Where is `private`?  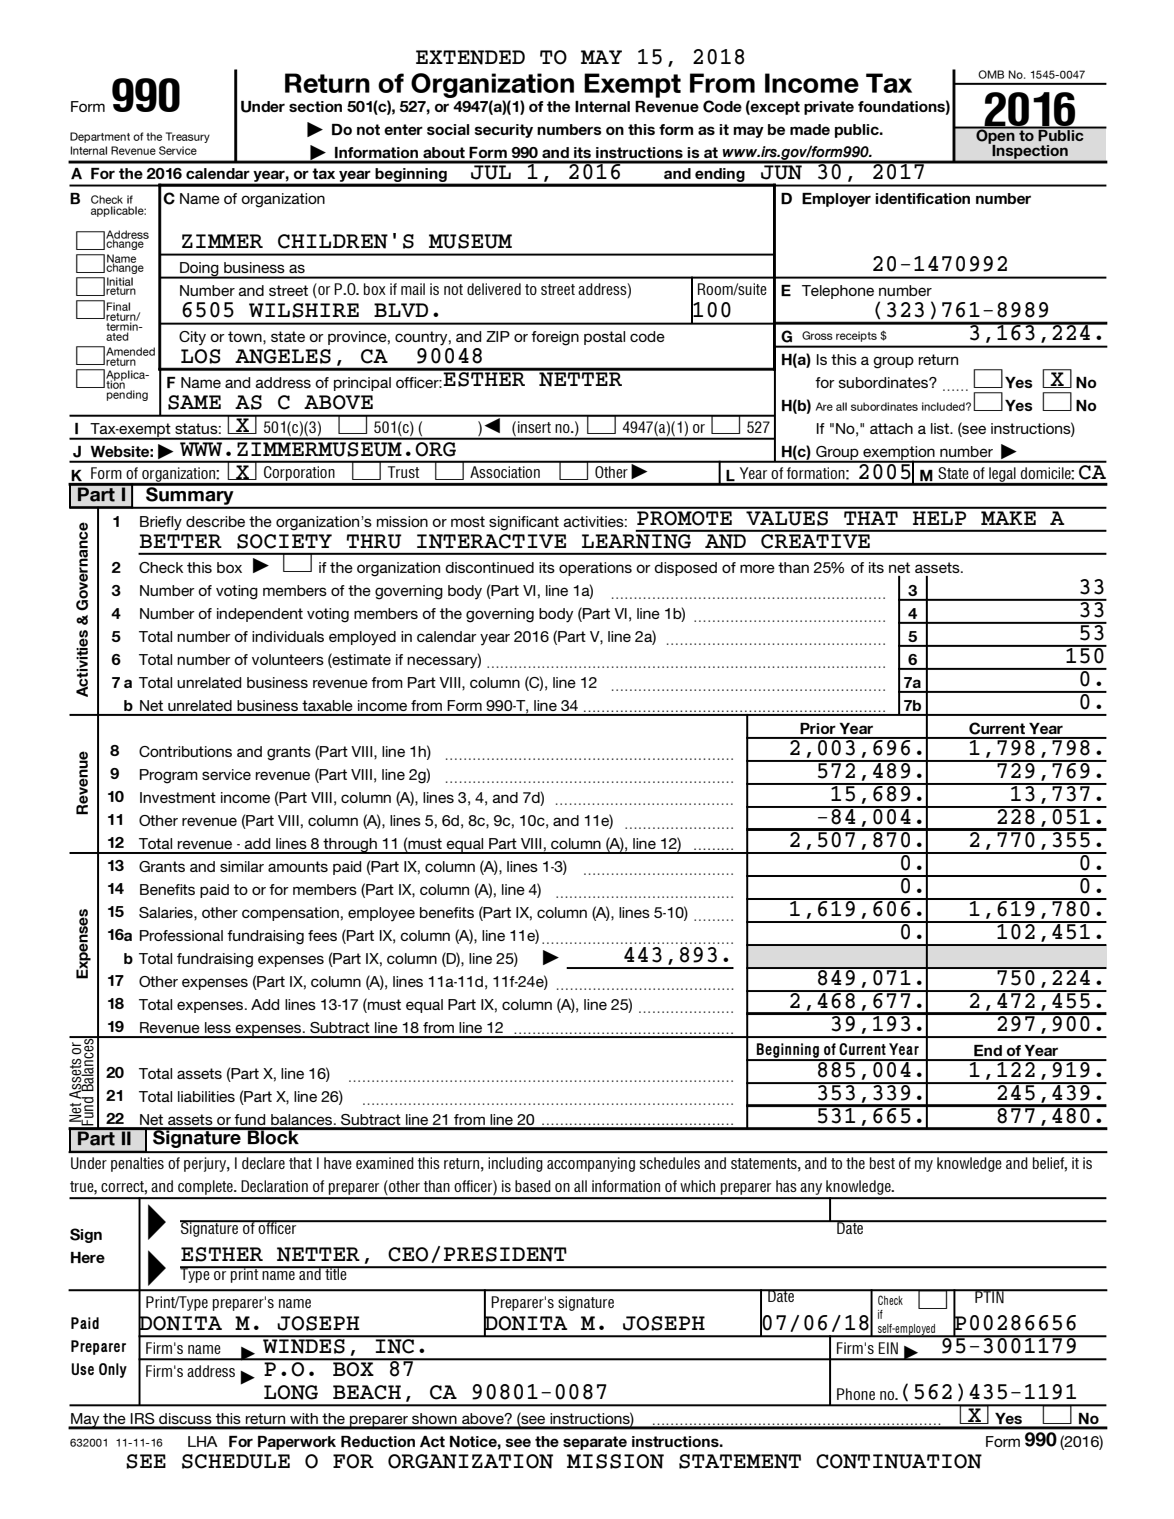 private is located at coordinates (829, 108).
